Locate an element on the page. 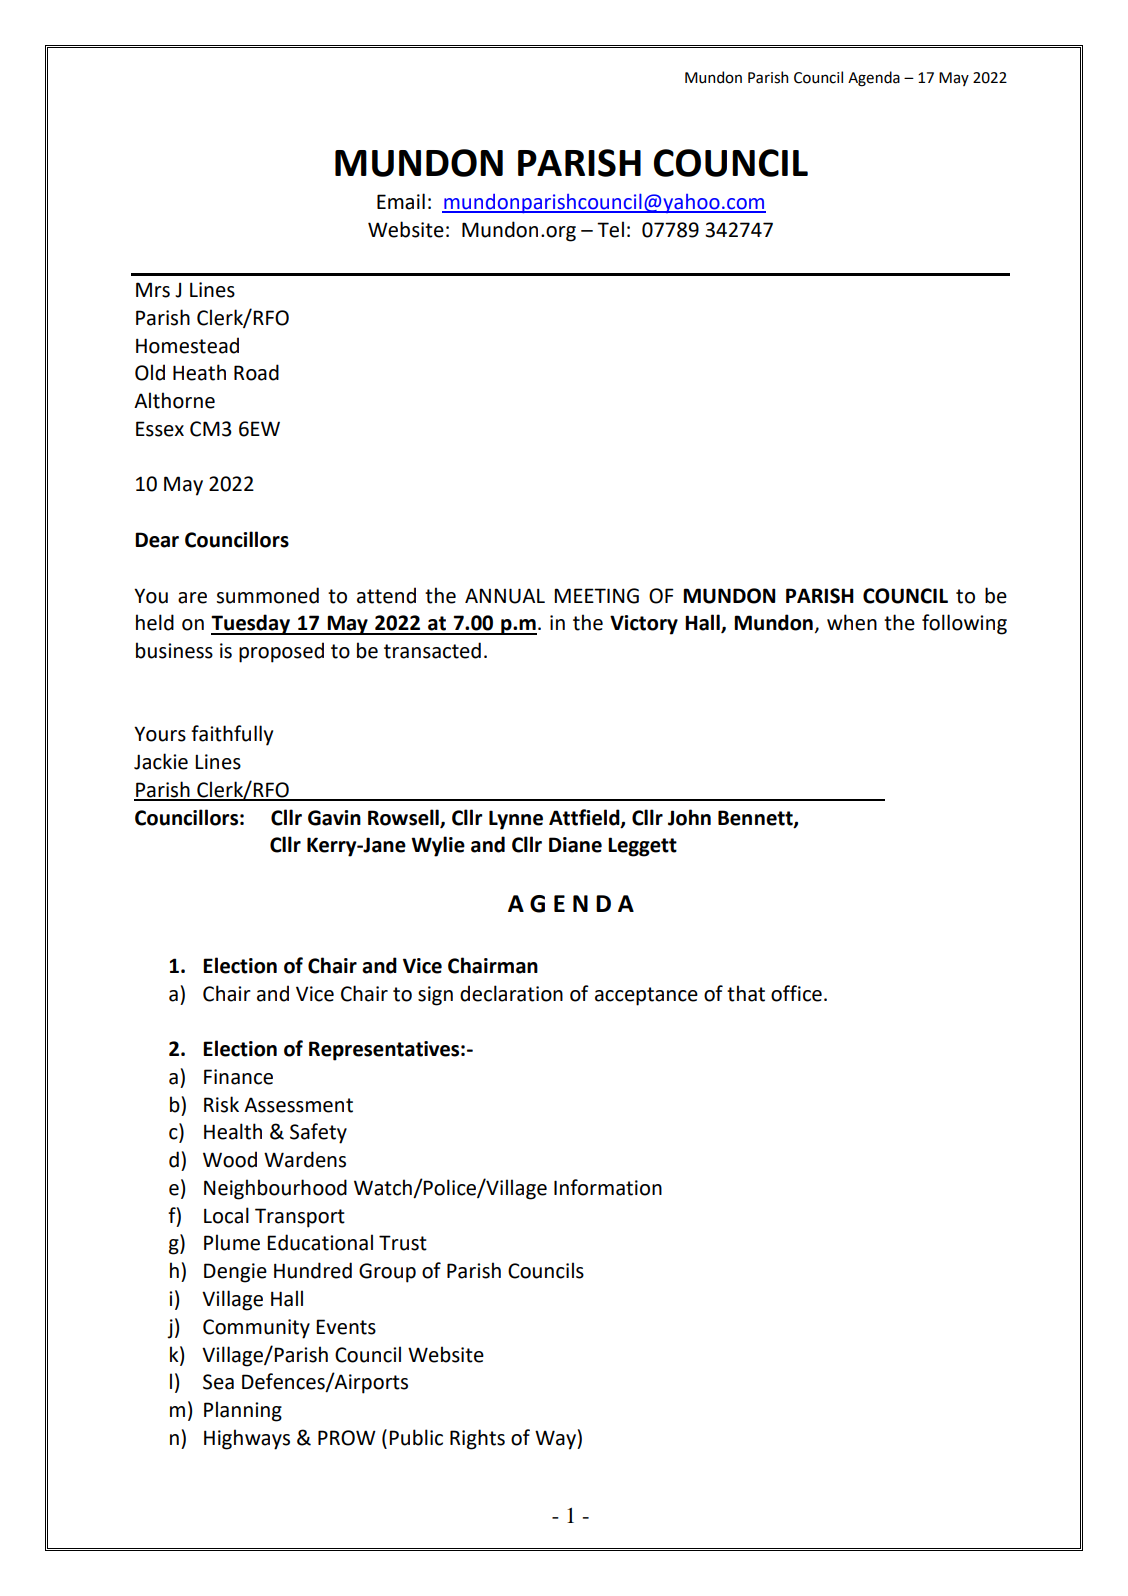 The image size is (1128, 1596). Rights is located at coordinates (477, 1439).
